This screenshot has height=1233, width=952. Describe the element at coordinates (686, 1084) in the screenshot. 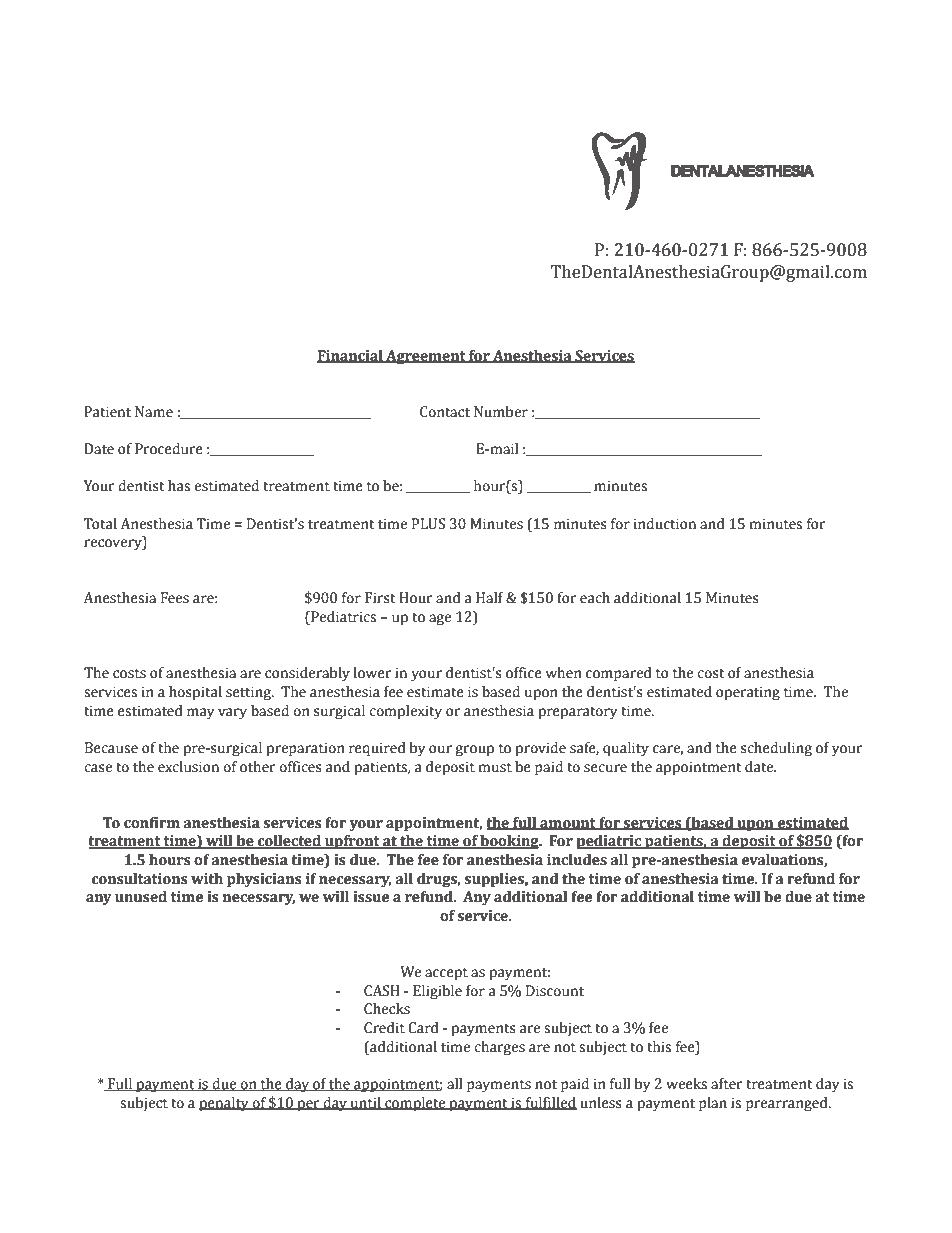

I see `weeks` at that location.
